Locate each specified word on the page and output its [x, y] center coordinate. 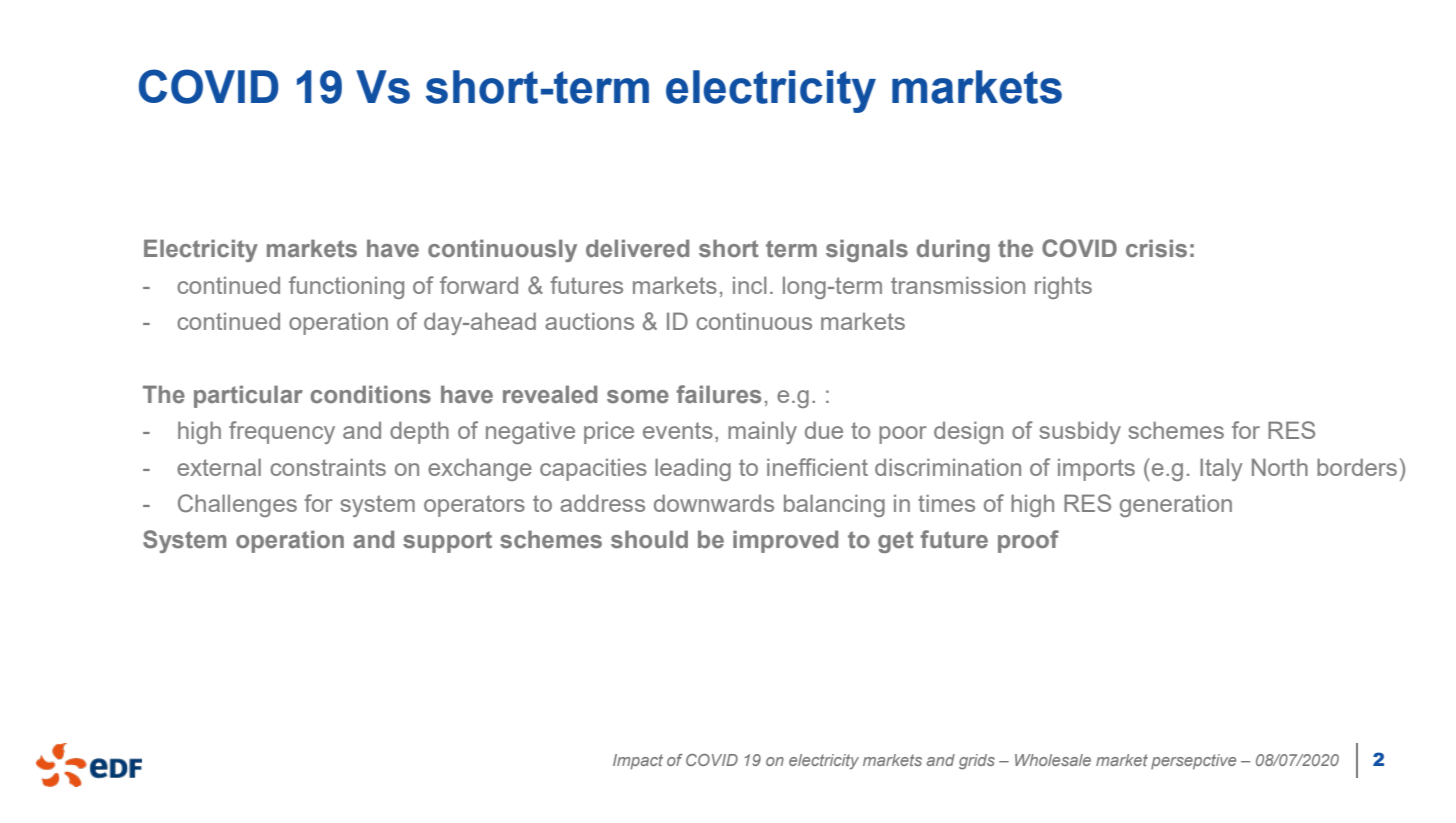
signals [867, 250]
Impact [638, 762]
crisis [1156, 248]
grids [977, 762]
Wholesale [1053, 760]
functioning [346, 287]
